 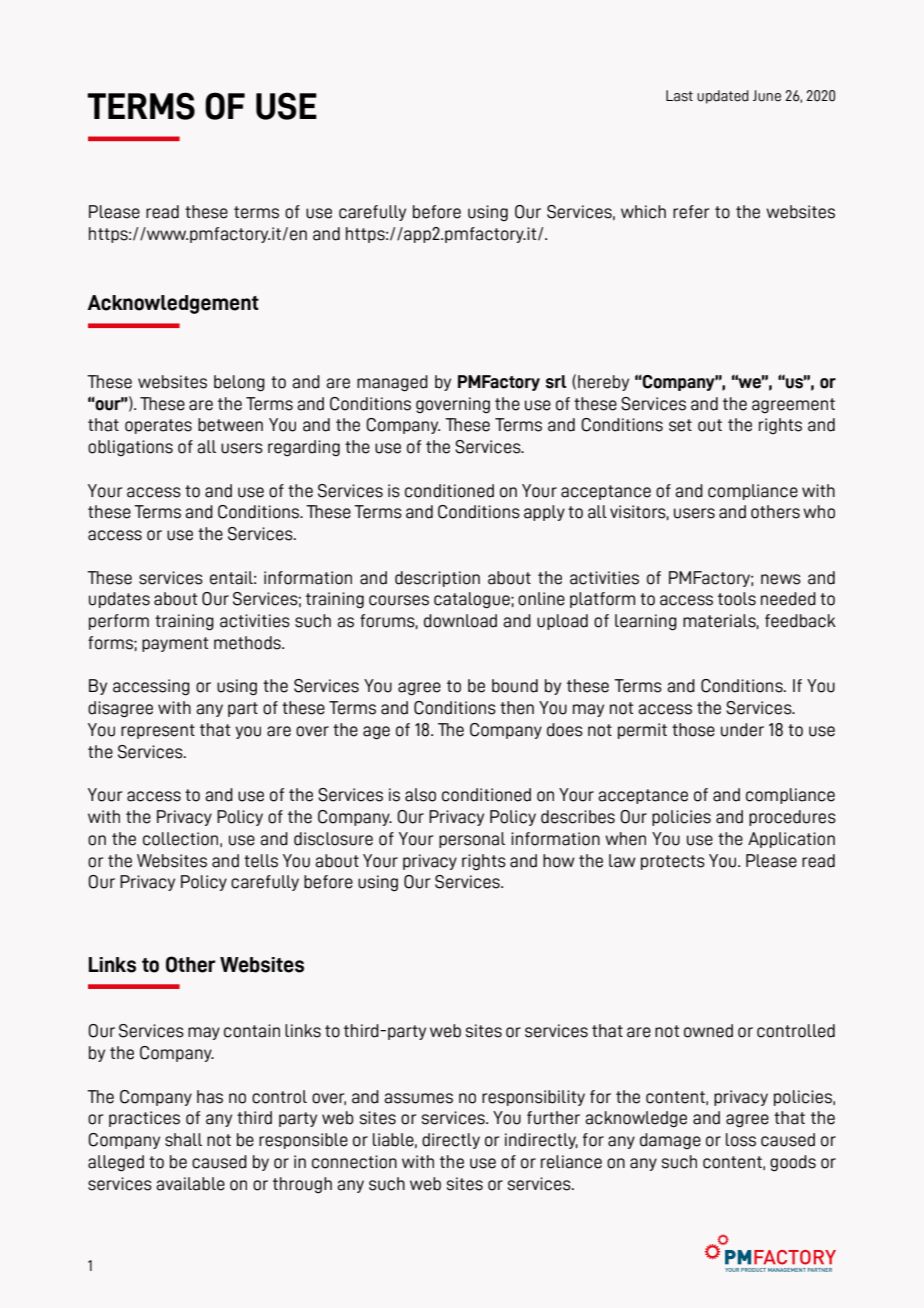 I want to click on which, so click(x=643, y=212).
